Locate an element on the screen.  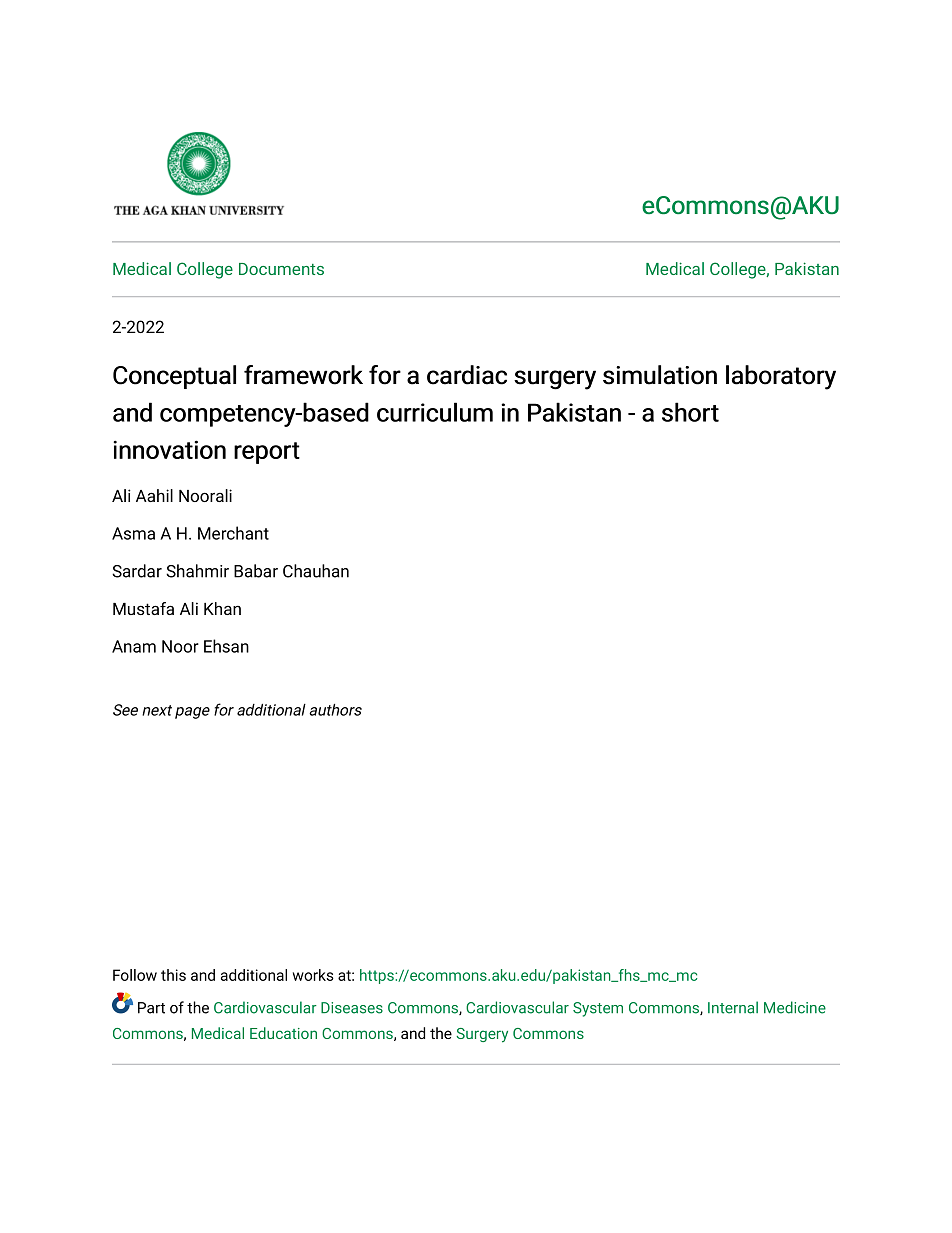
Diseases is located at coordinates (352, 1008).
